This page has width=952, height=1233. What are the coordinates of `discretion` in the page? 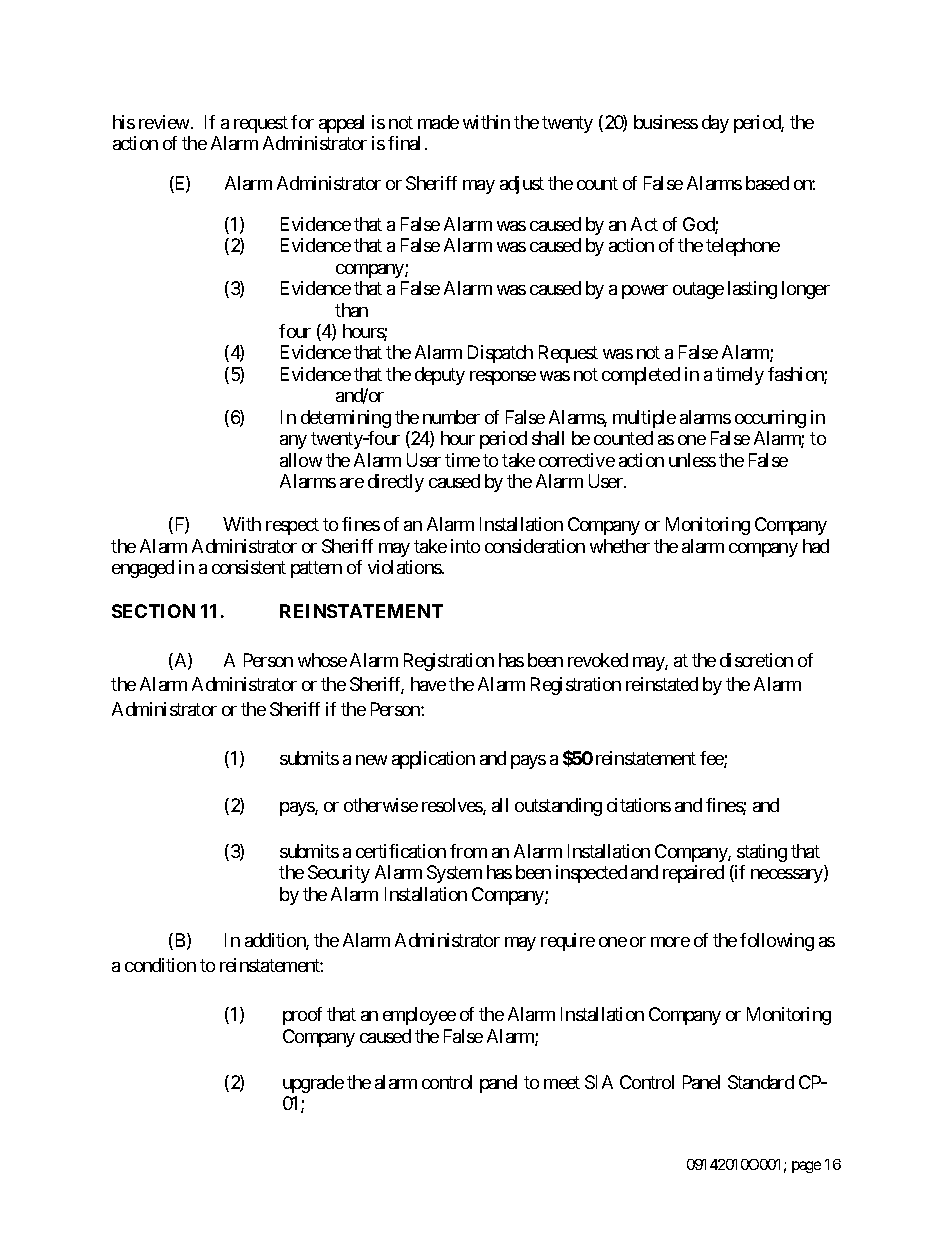 It's located at (756, 660).
